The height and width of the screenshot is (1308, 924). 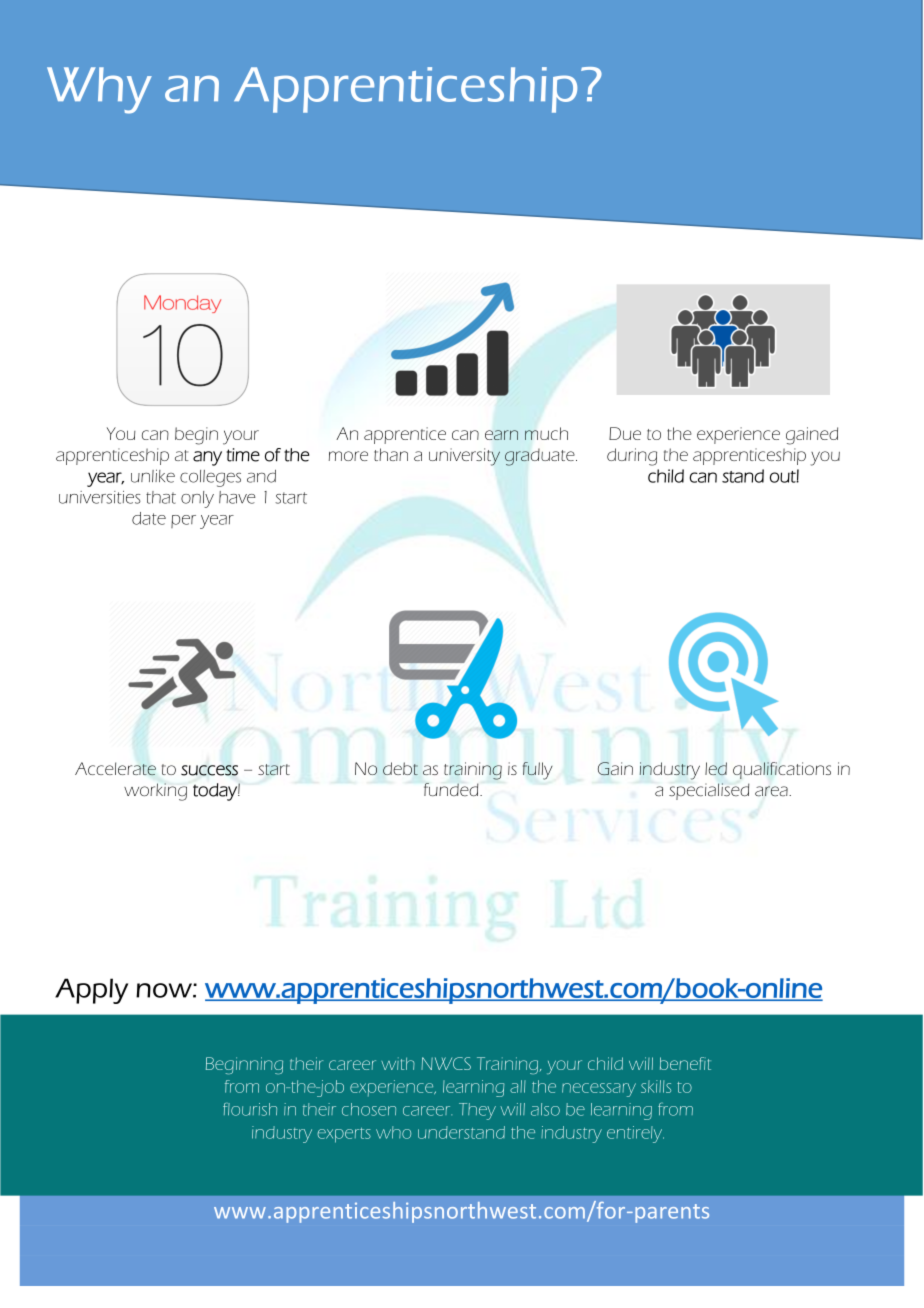 I want to click on during, so click(x=632, y=457).
